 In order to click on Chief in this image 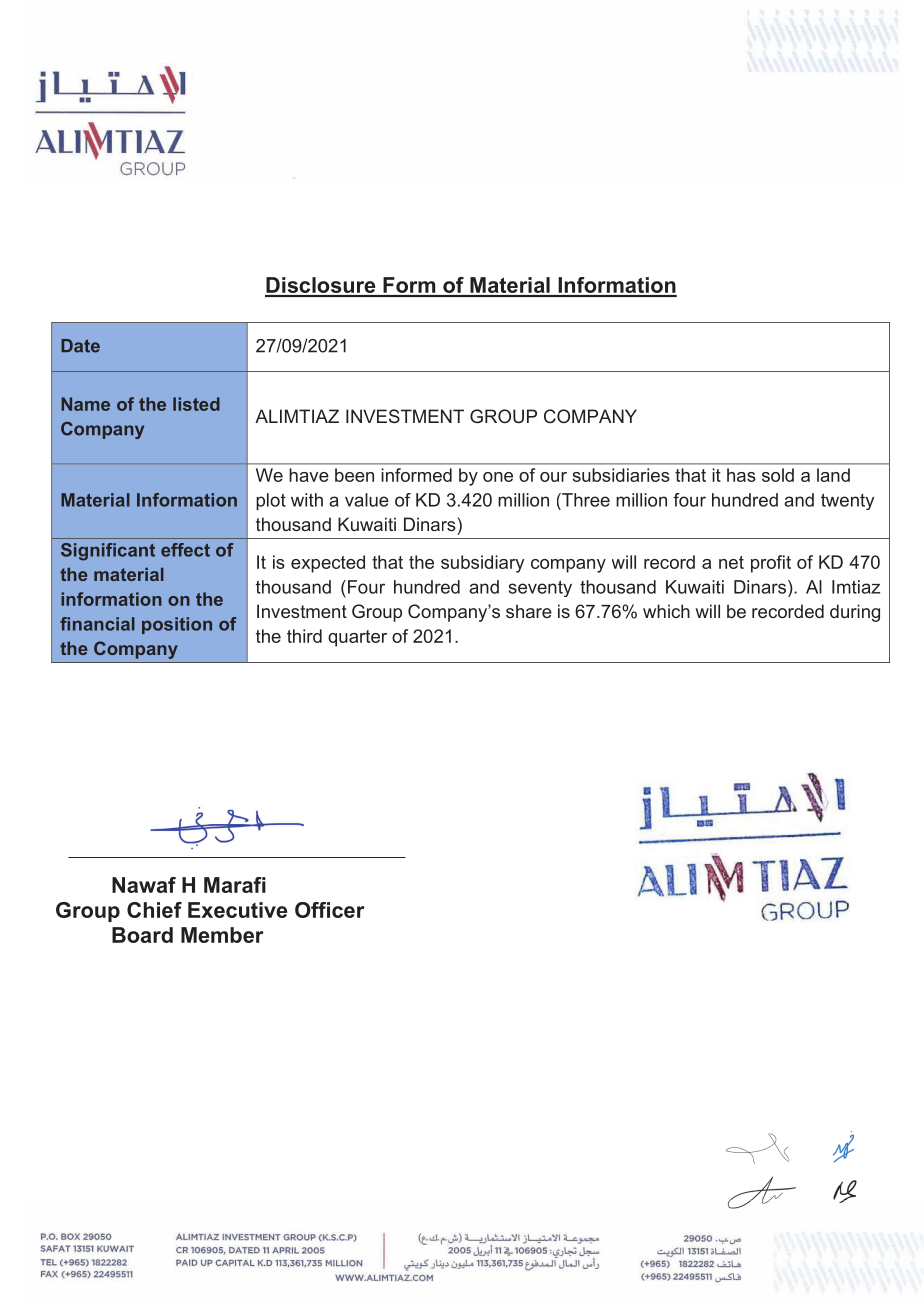, I will do `click(154, 910)`.
